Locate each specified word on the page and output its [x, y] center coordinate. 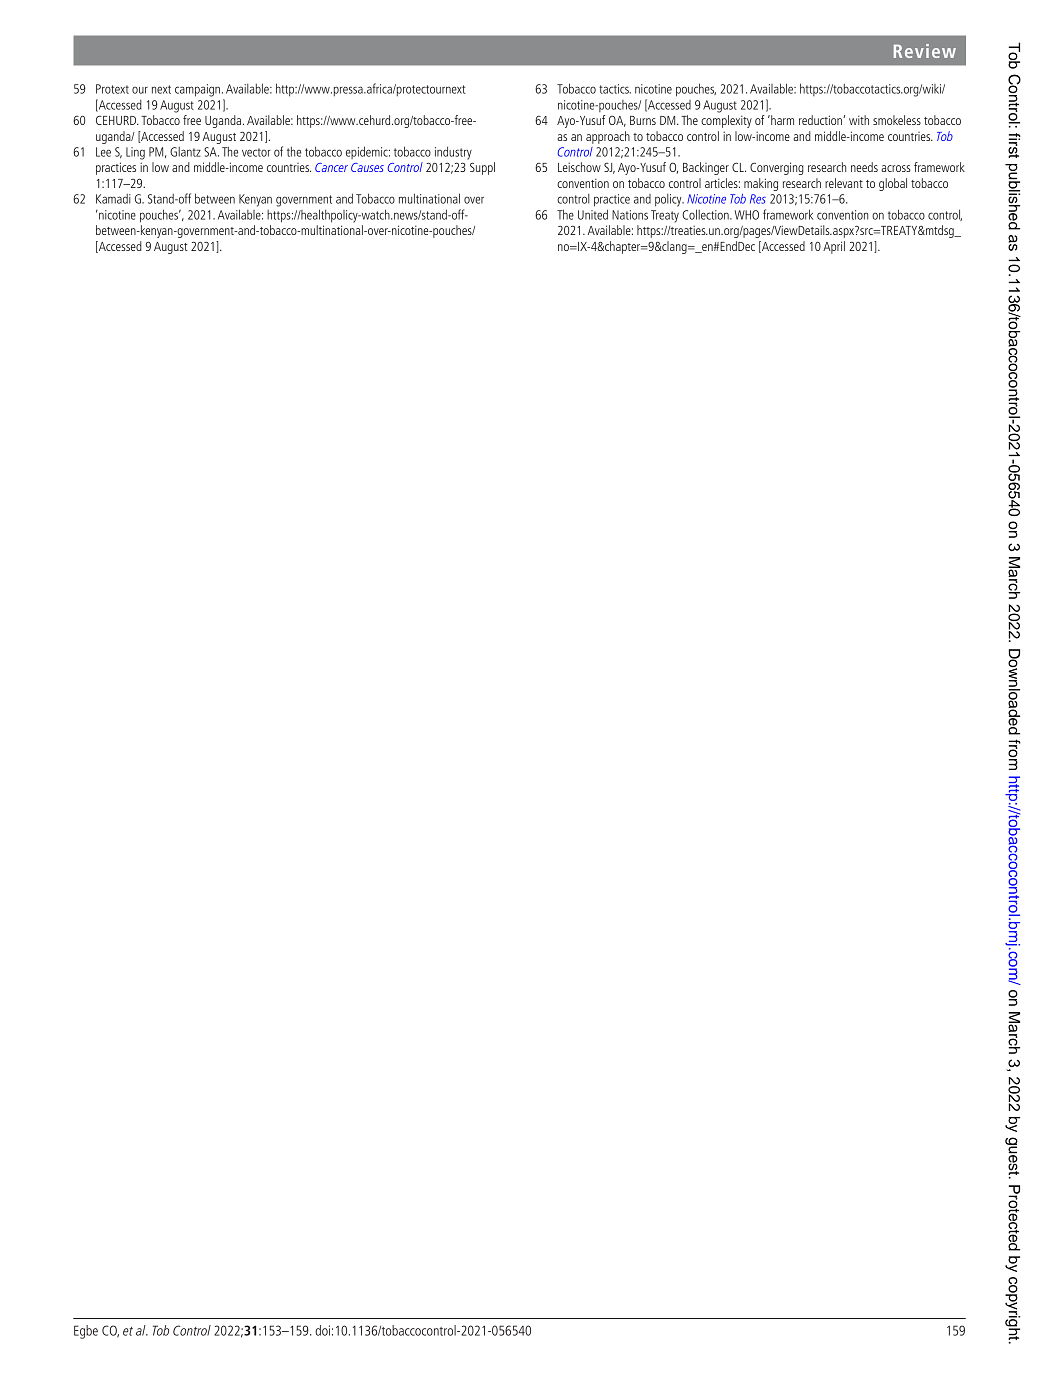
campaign [197, 90]
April [834, 247]
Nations [630, 215]
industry [453, 153]
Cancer [331, 167]
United [593, 214]
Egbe [86, 1332]
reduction [821, 120]
